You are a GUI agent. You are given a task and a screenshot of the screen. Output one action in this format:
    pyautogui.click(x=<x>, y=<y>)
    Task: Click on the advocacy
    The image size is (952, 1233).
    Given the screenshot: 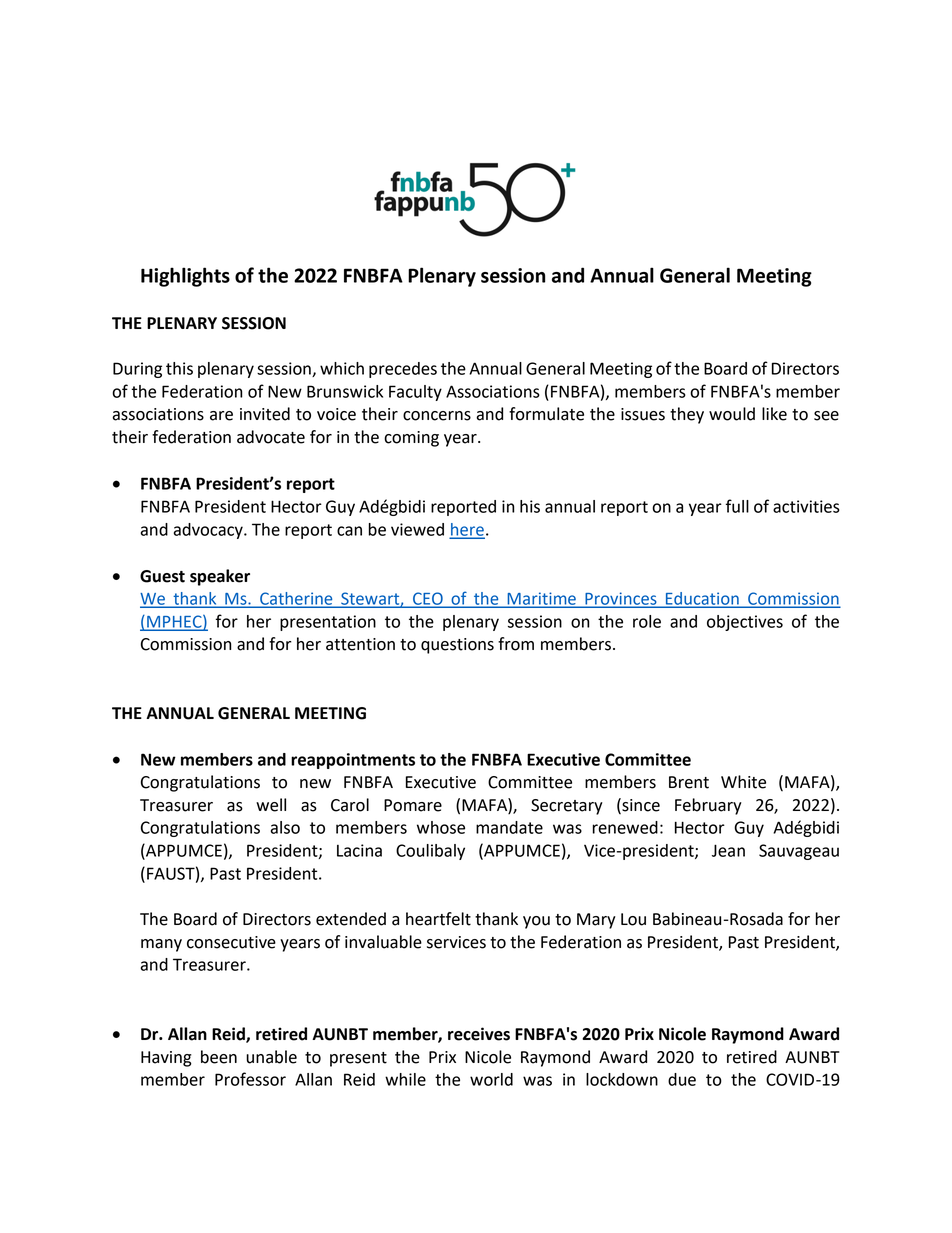 What is the action you would take?
    pyautogui.click(x=209, y=531)
